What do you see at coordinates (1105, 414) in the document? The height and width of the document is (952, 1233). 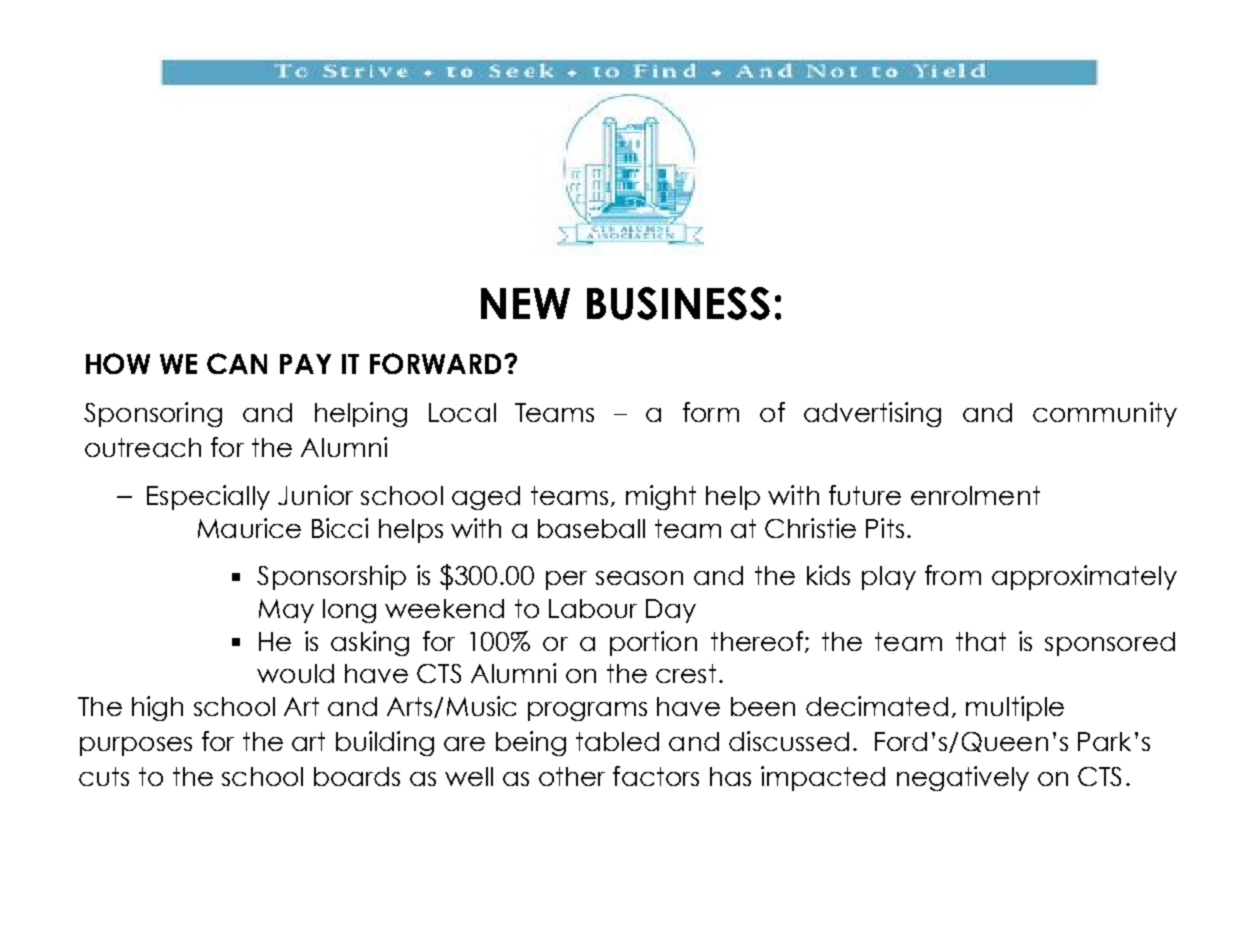 I see `community` at bounding box center [1105, 414].
